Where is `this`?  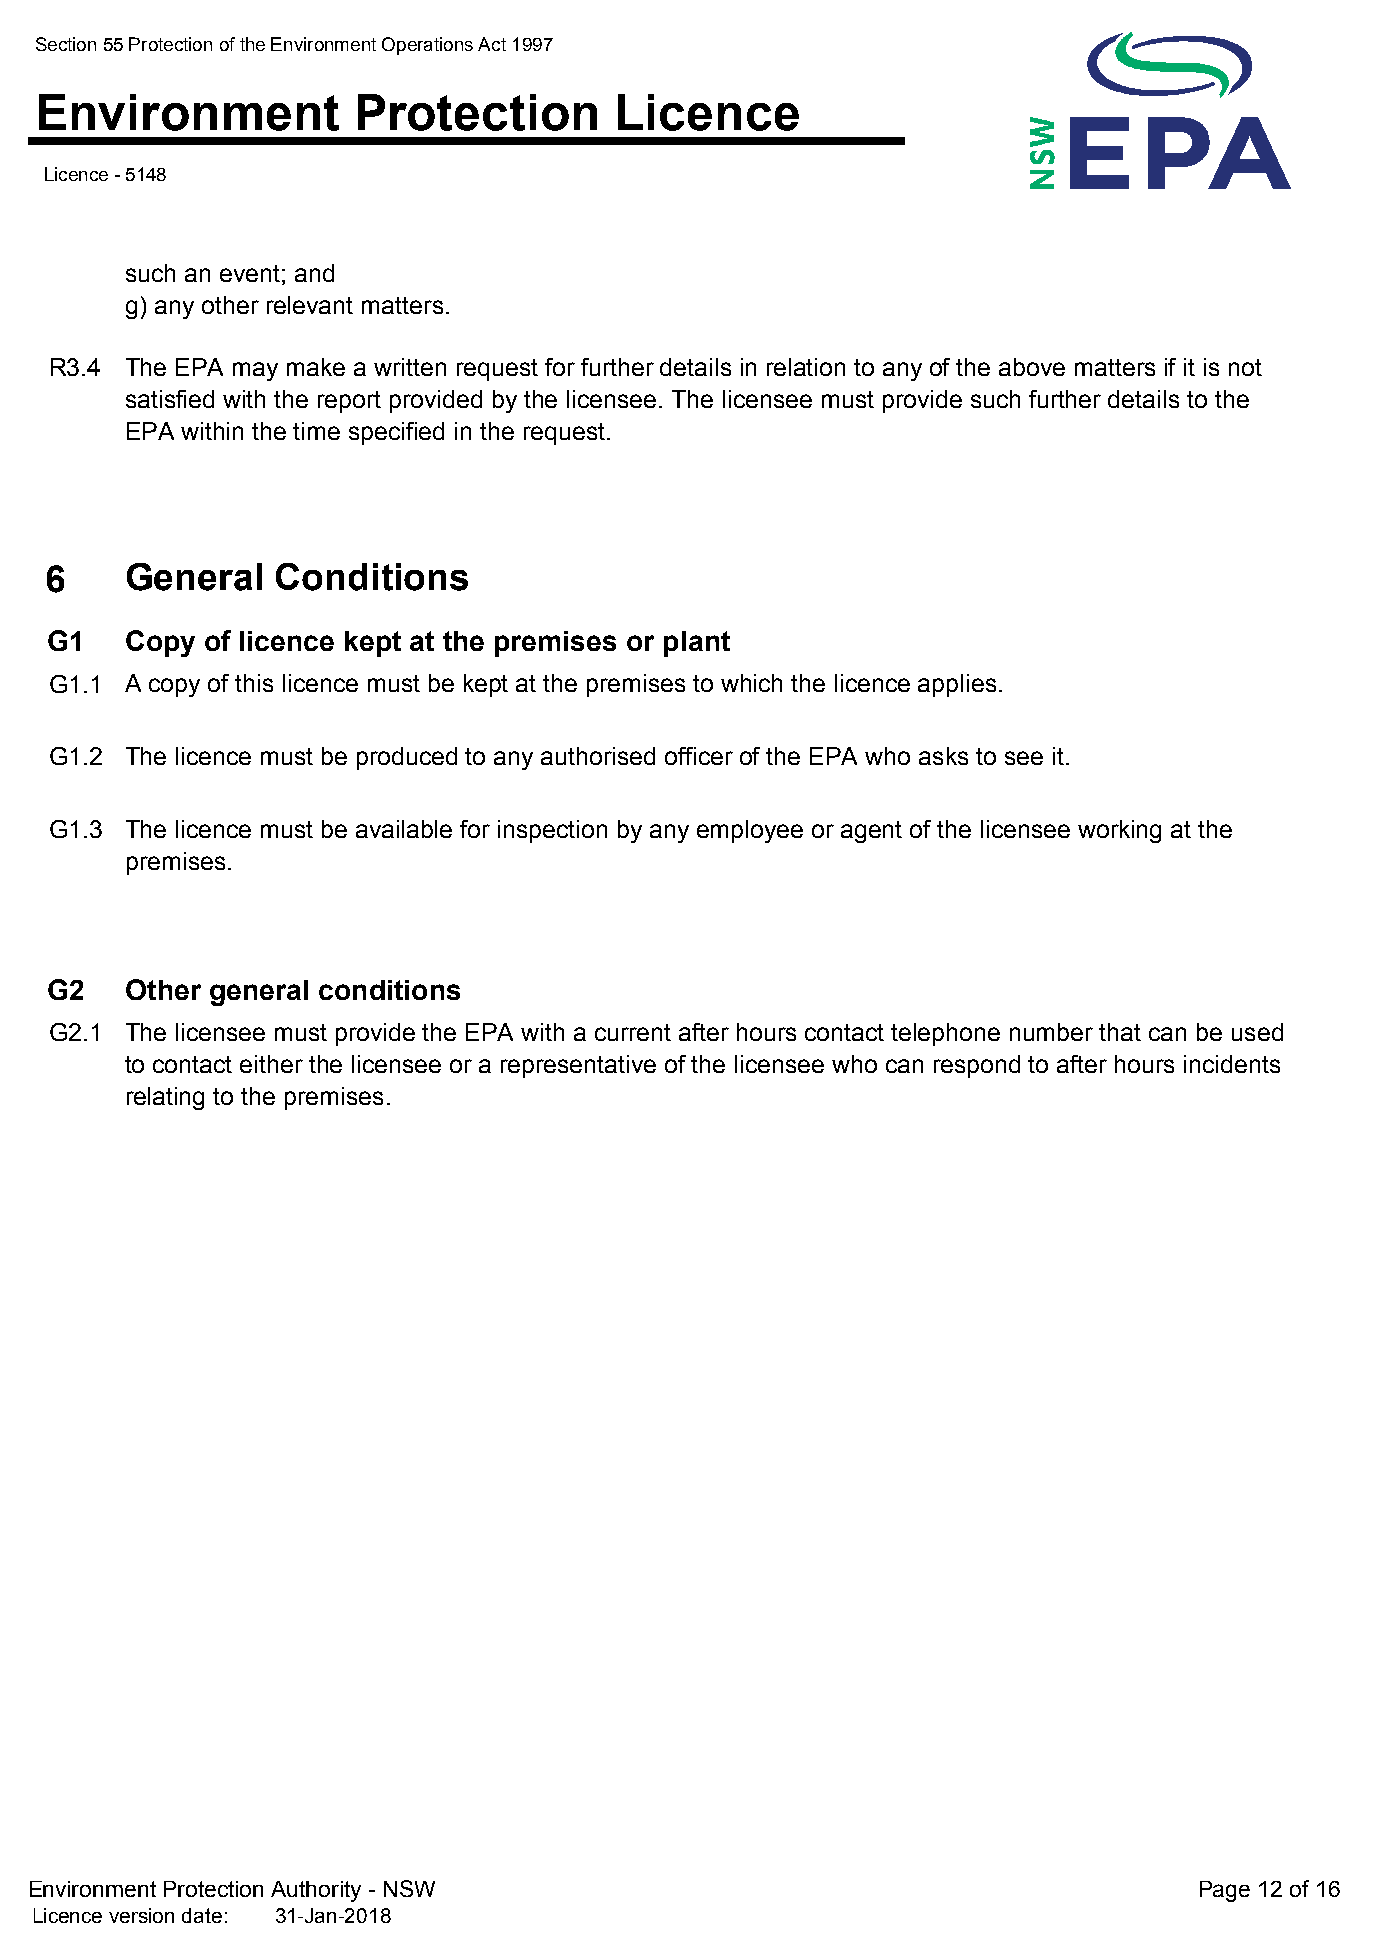 this is located at coordinates (254, 683).
